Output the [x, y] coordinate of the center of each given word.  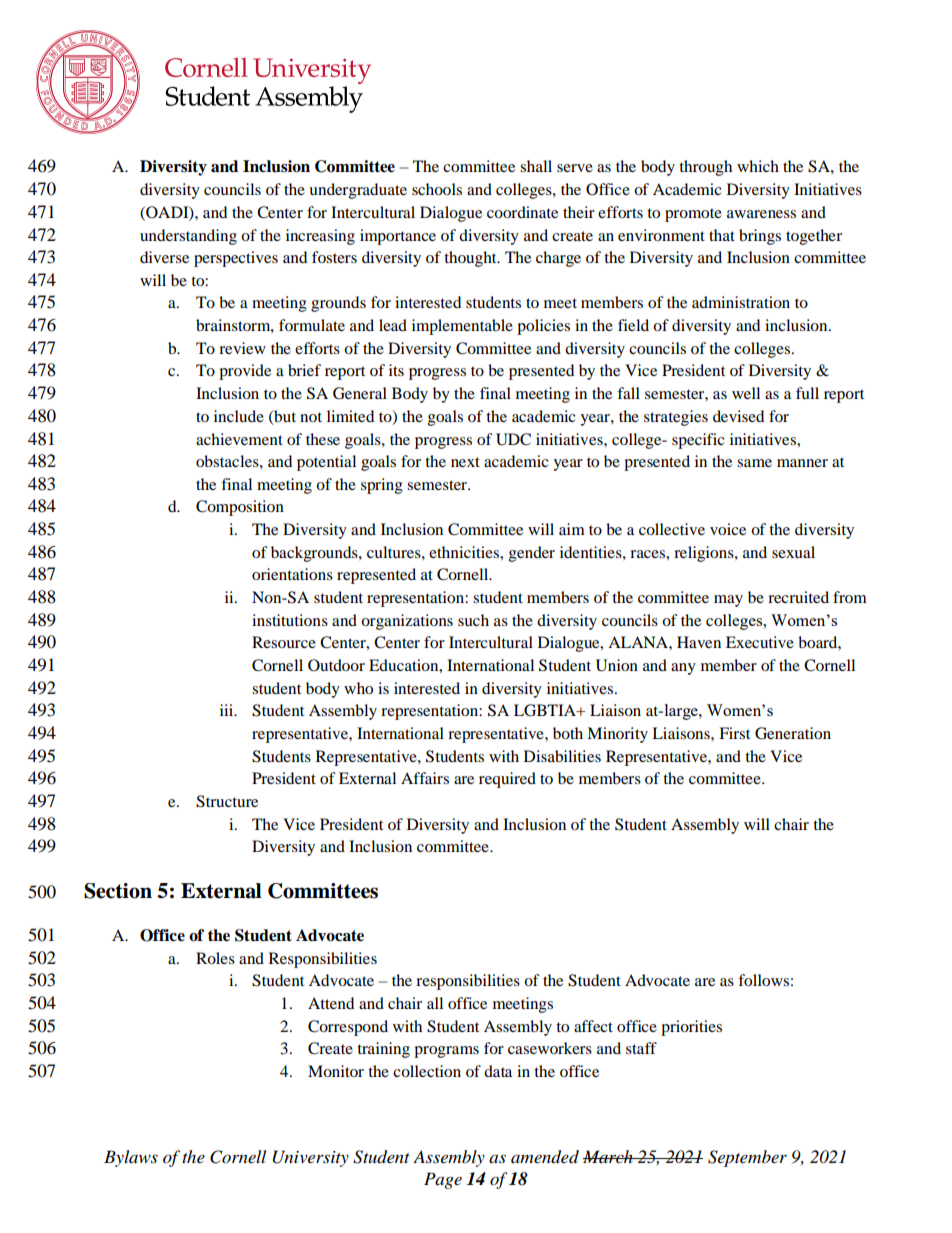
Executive [760, 642]
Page [443, 1180]
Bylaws [131, 1158]
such [473, 620]
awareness [761, 214]
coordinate [522, 212]
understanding [188, 237]
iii [228, 710]
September [747, 1158]
